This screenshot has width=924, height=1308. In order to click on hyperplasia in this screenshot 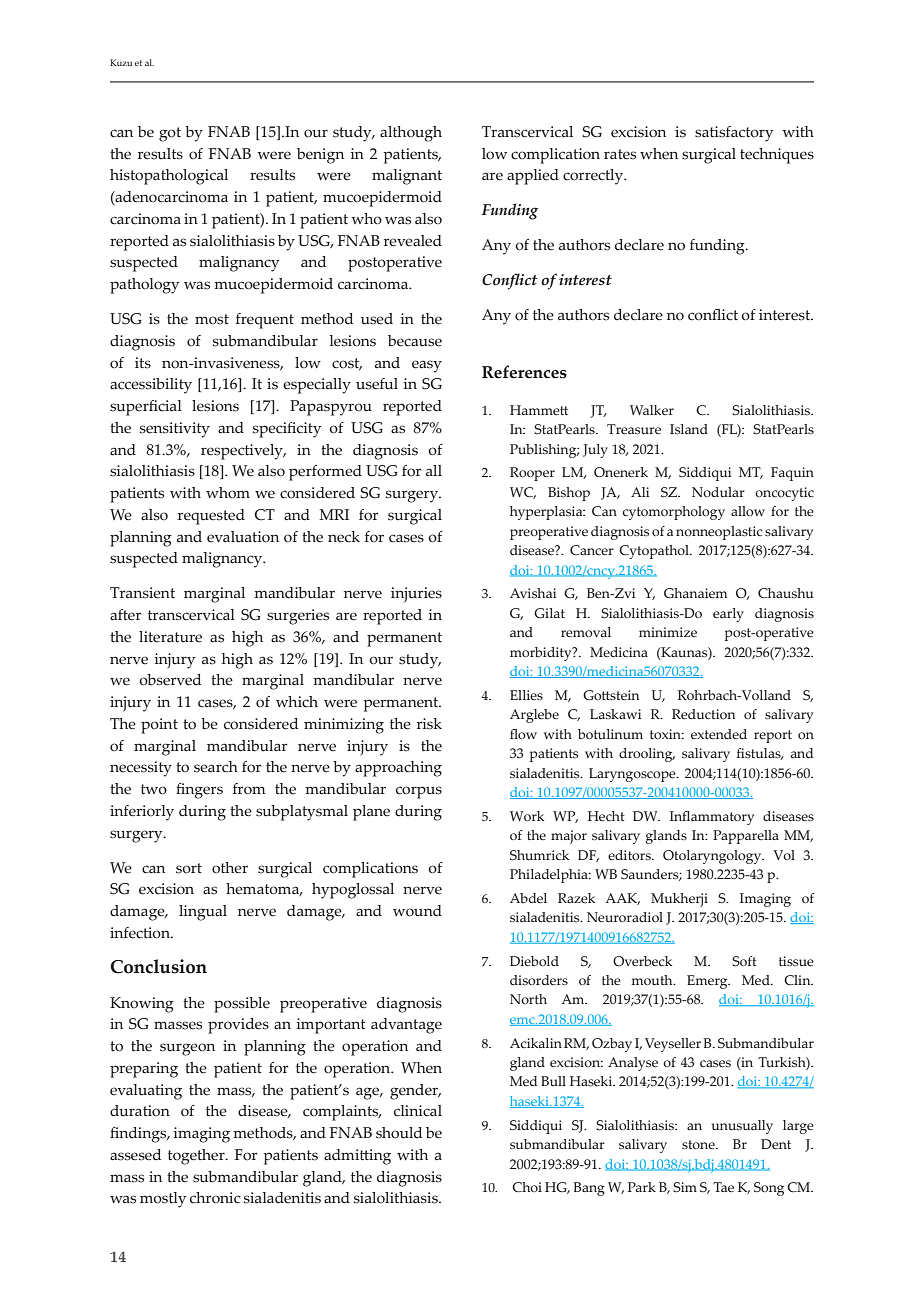, I will do `click(547, 513)`.
